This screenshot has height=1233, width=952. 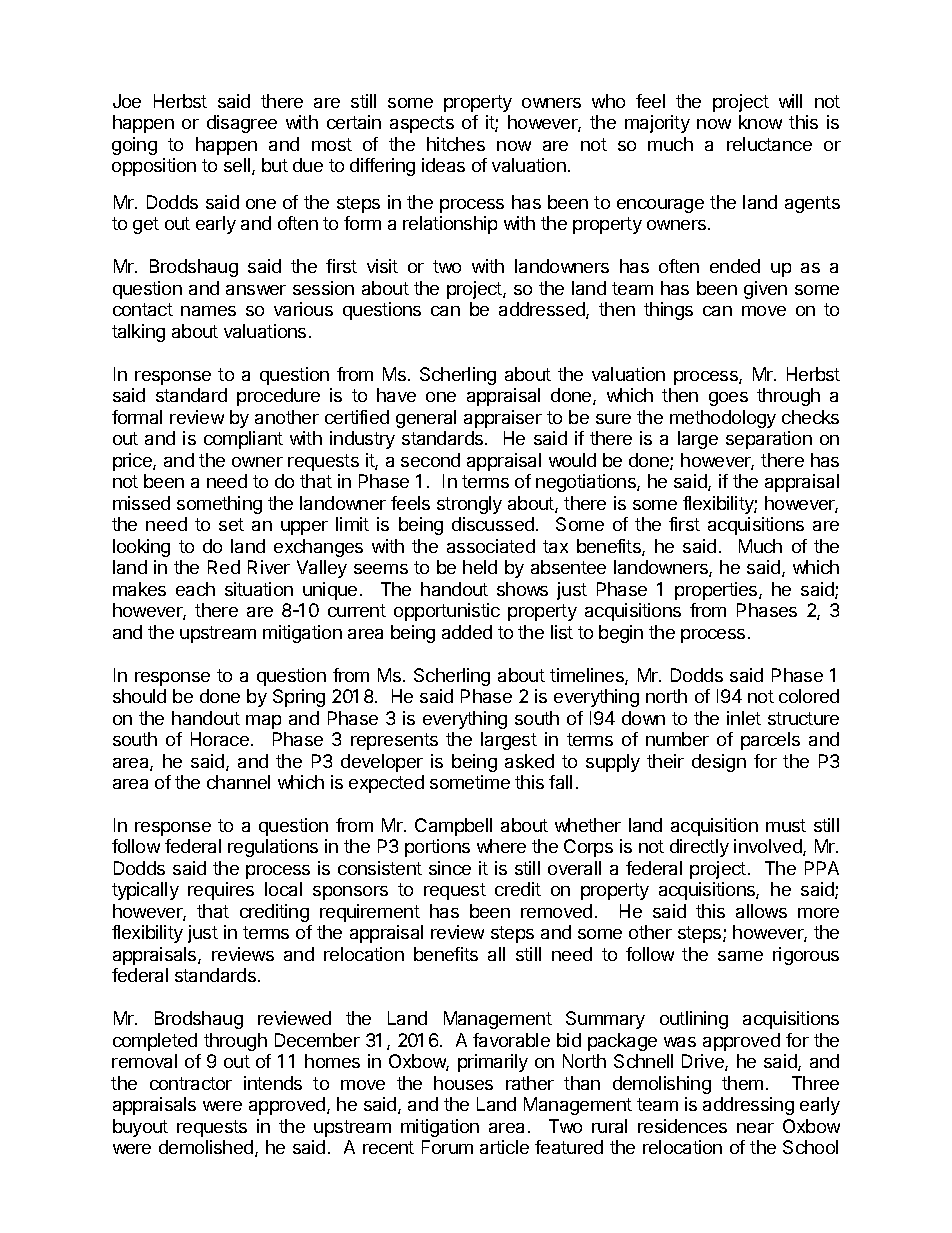 What do you see at coordinates (430, 460) in the screenshot?
I see `second` at bounding box center [430, 460].
